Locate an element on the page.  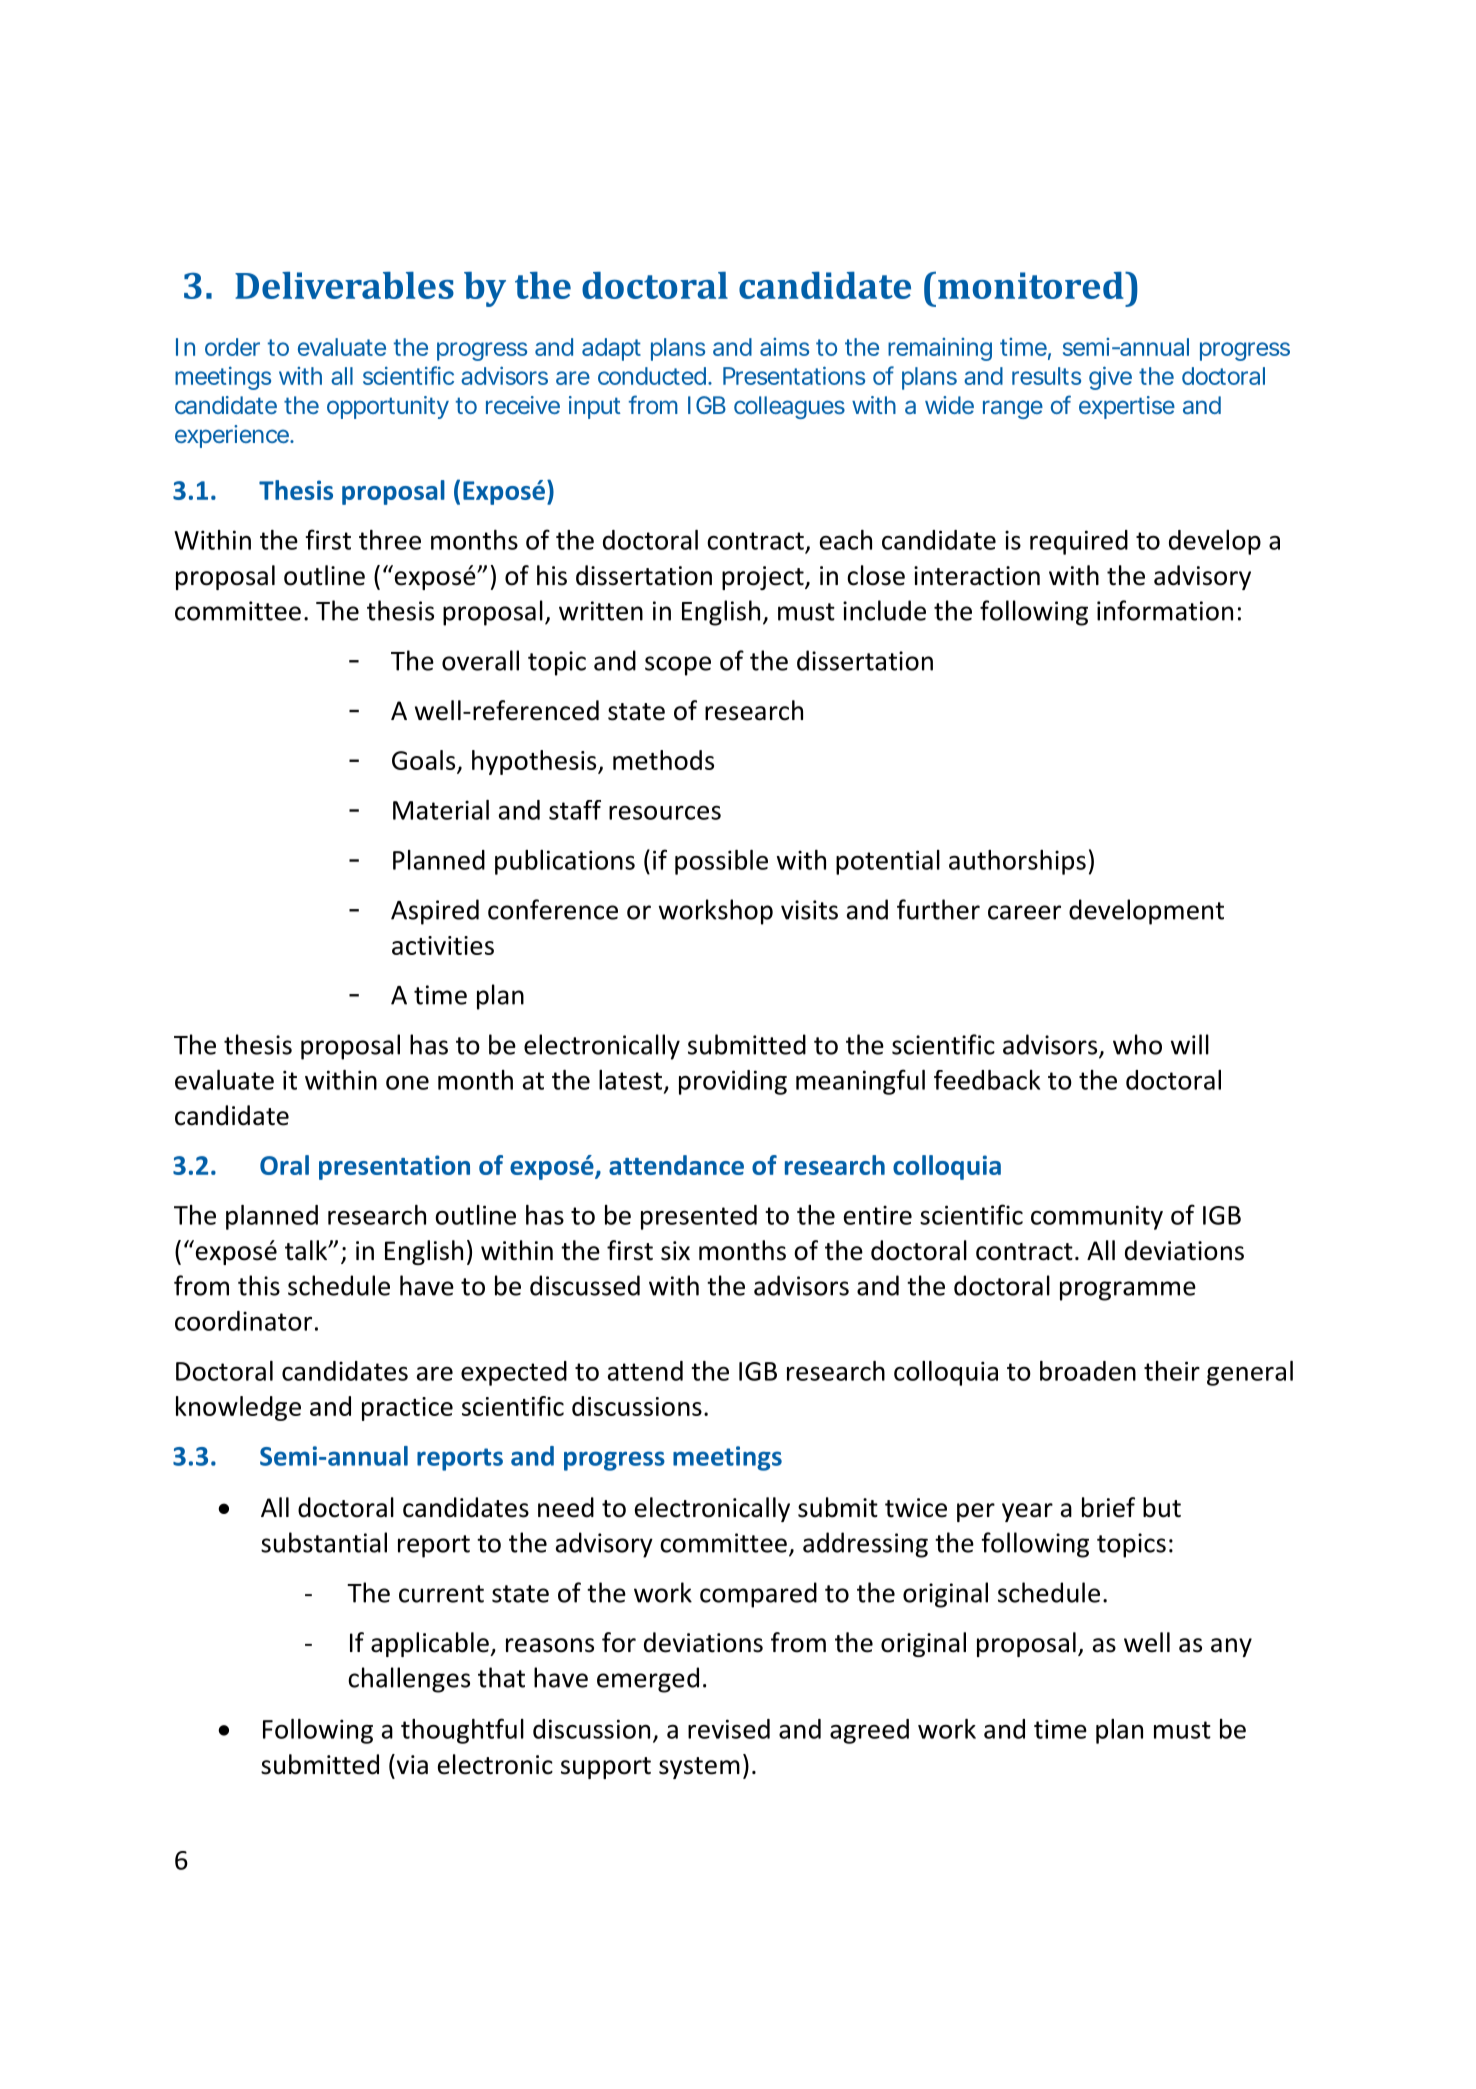
six is located at coordinates (675, 1251).
